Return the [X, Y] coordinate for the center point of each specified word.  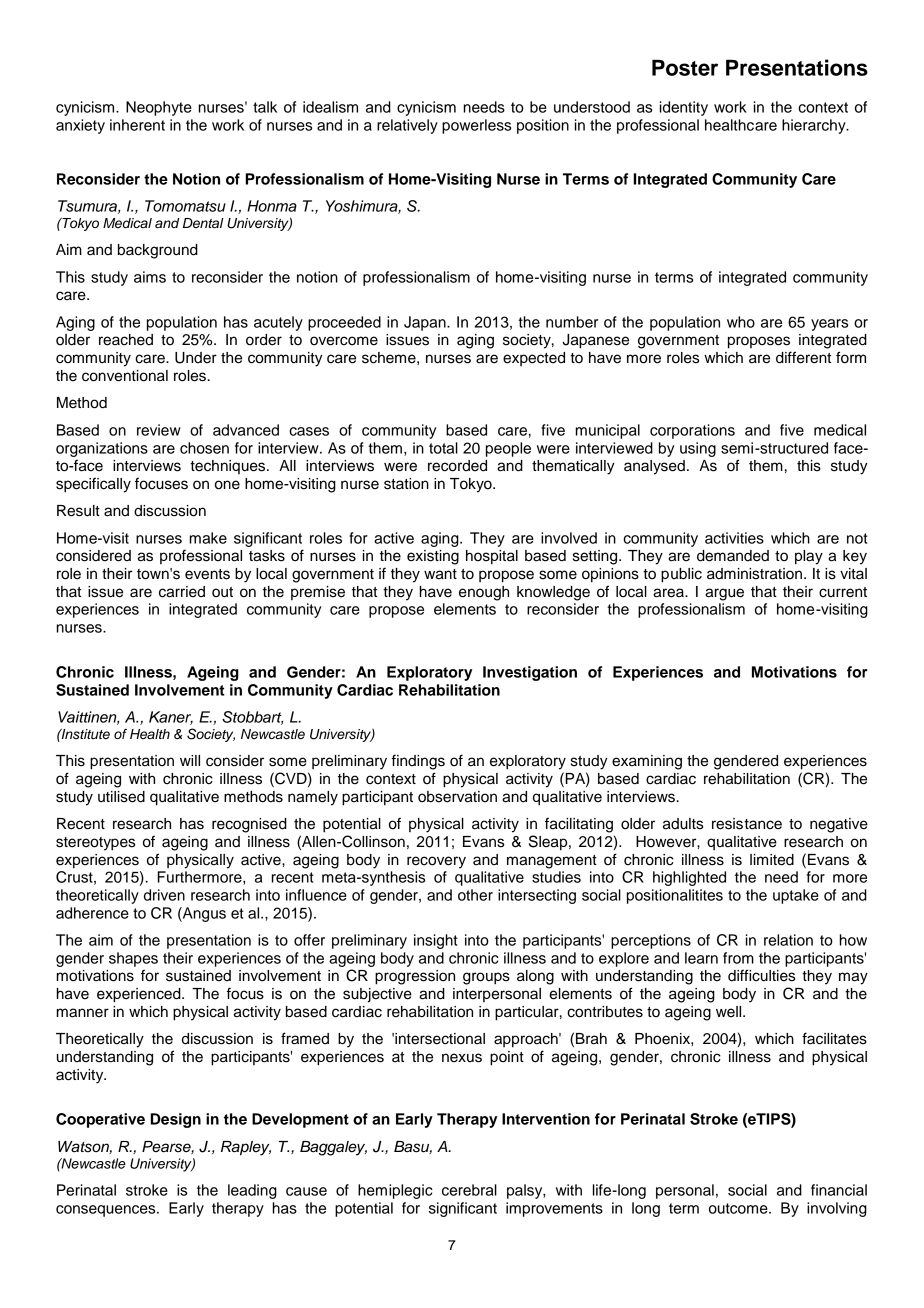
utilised [121, 797]
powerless [476, 126]
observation [457, 797]
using [698, 449]
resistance [747, 824]
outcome [739, 1208]
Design [176, 1120]
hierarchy [815, 126]
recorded [457, 466]
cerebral [469, 1190]
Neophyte [159, 108]
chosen [204, 448]
